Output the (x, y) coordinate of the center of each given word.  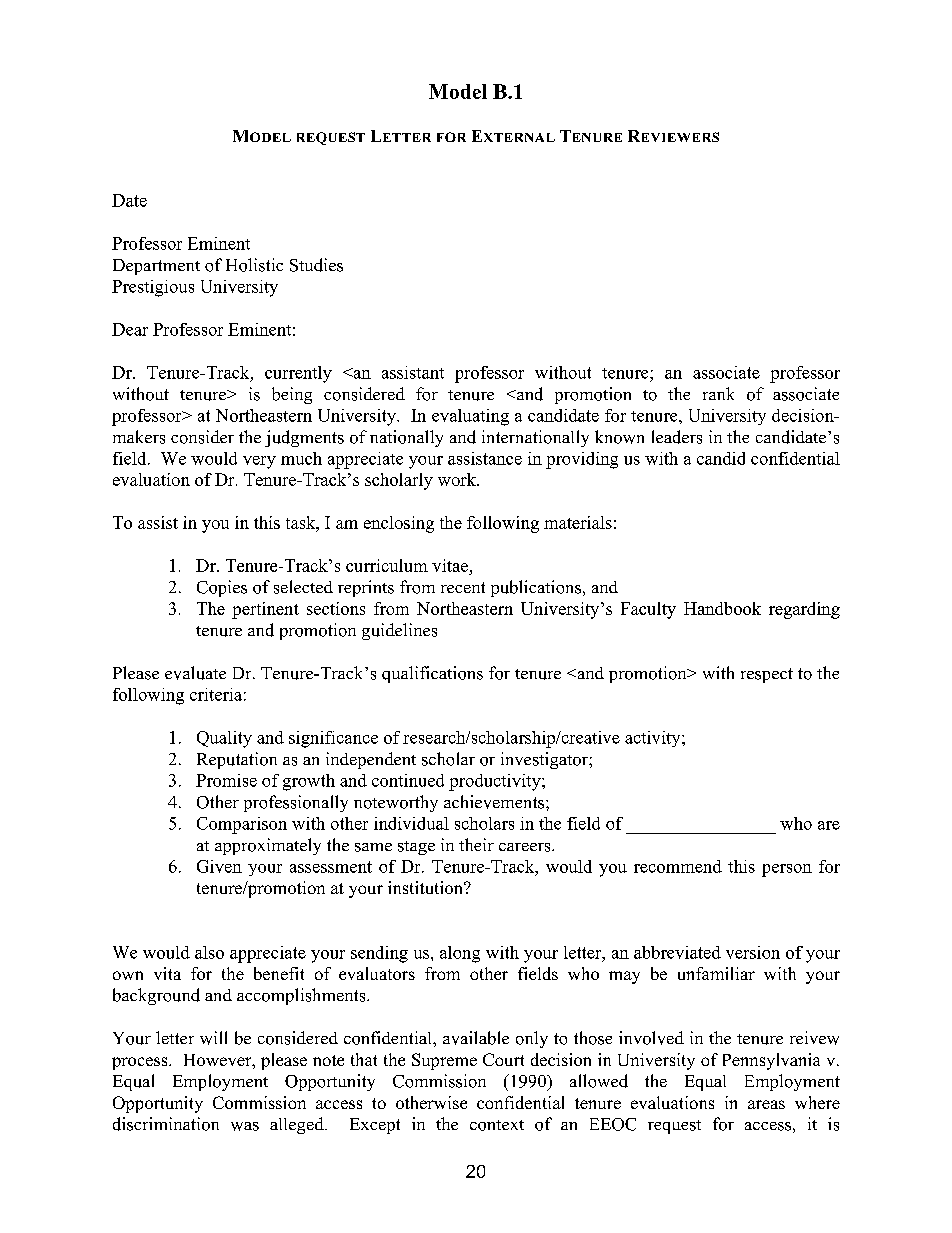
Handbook (722, 608)
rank (718, 393)
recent (463, 587)
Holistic (254, 265)
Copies (222, 588)
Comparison (242, 825)
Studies (316, 265)
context (497, 1125)
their (476, 844)
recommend (678, 866)
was (245, 1126)
